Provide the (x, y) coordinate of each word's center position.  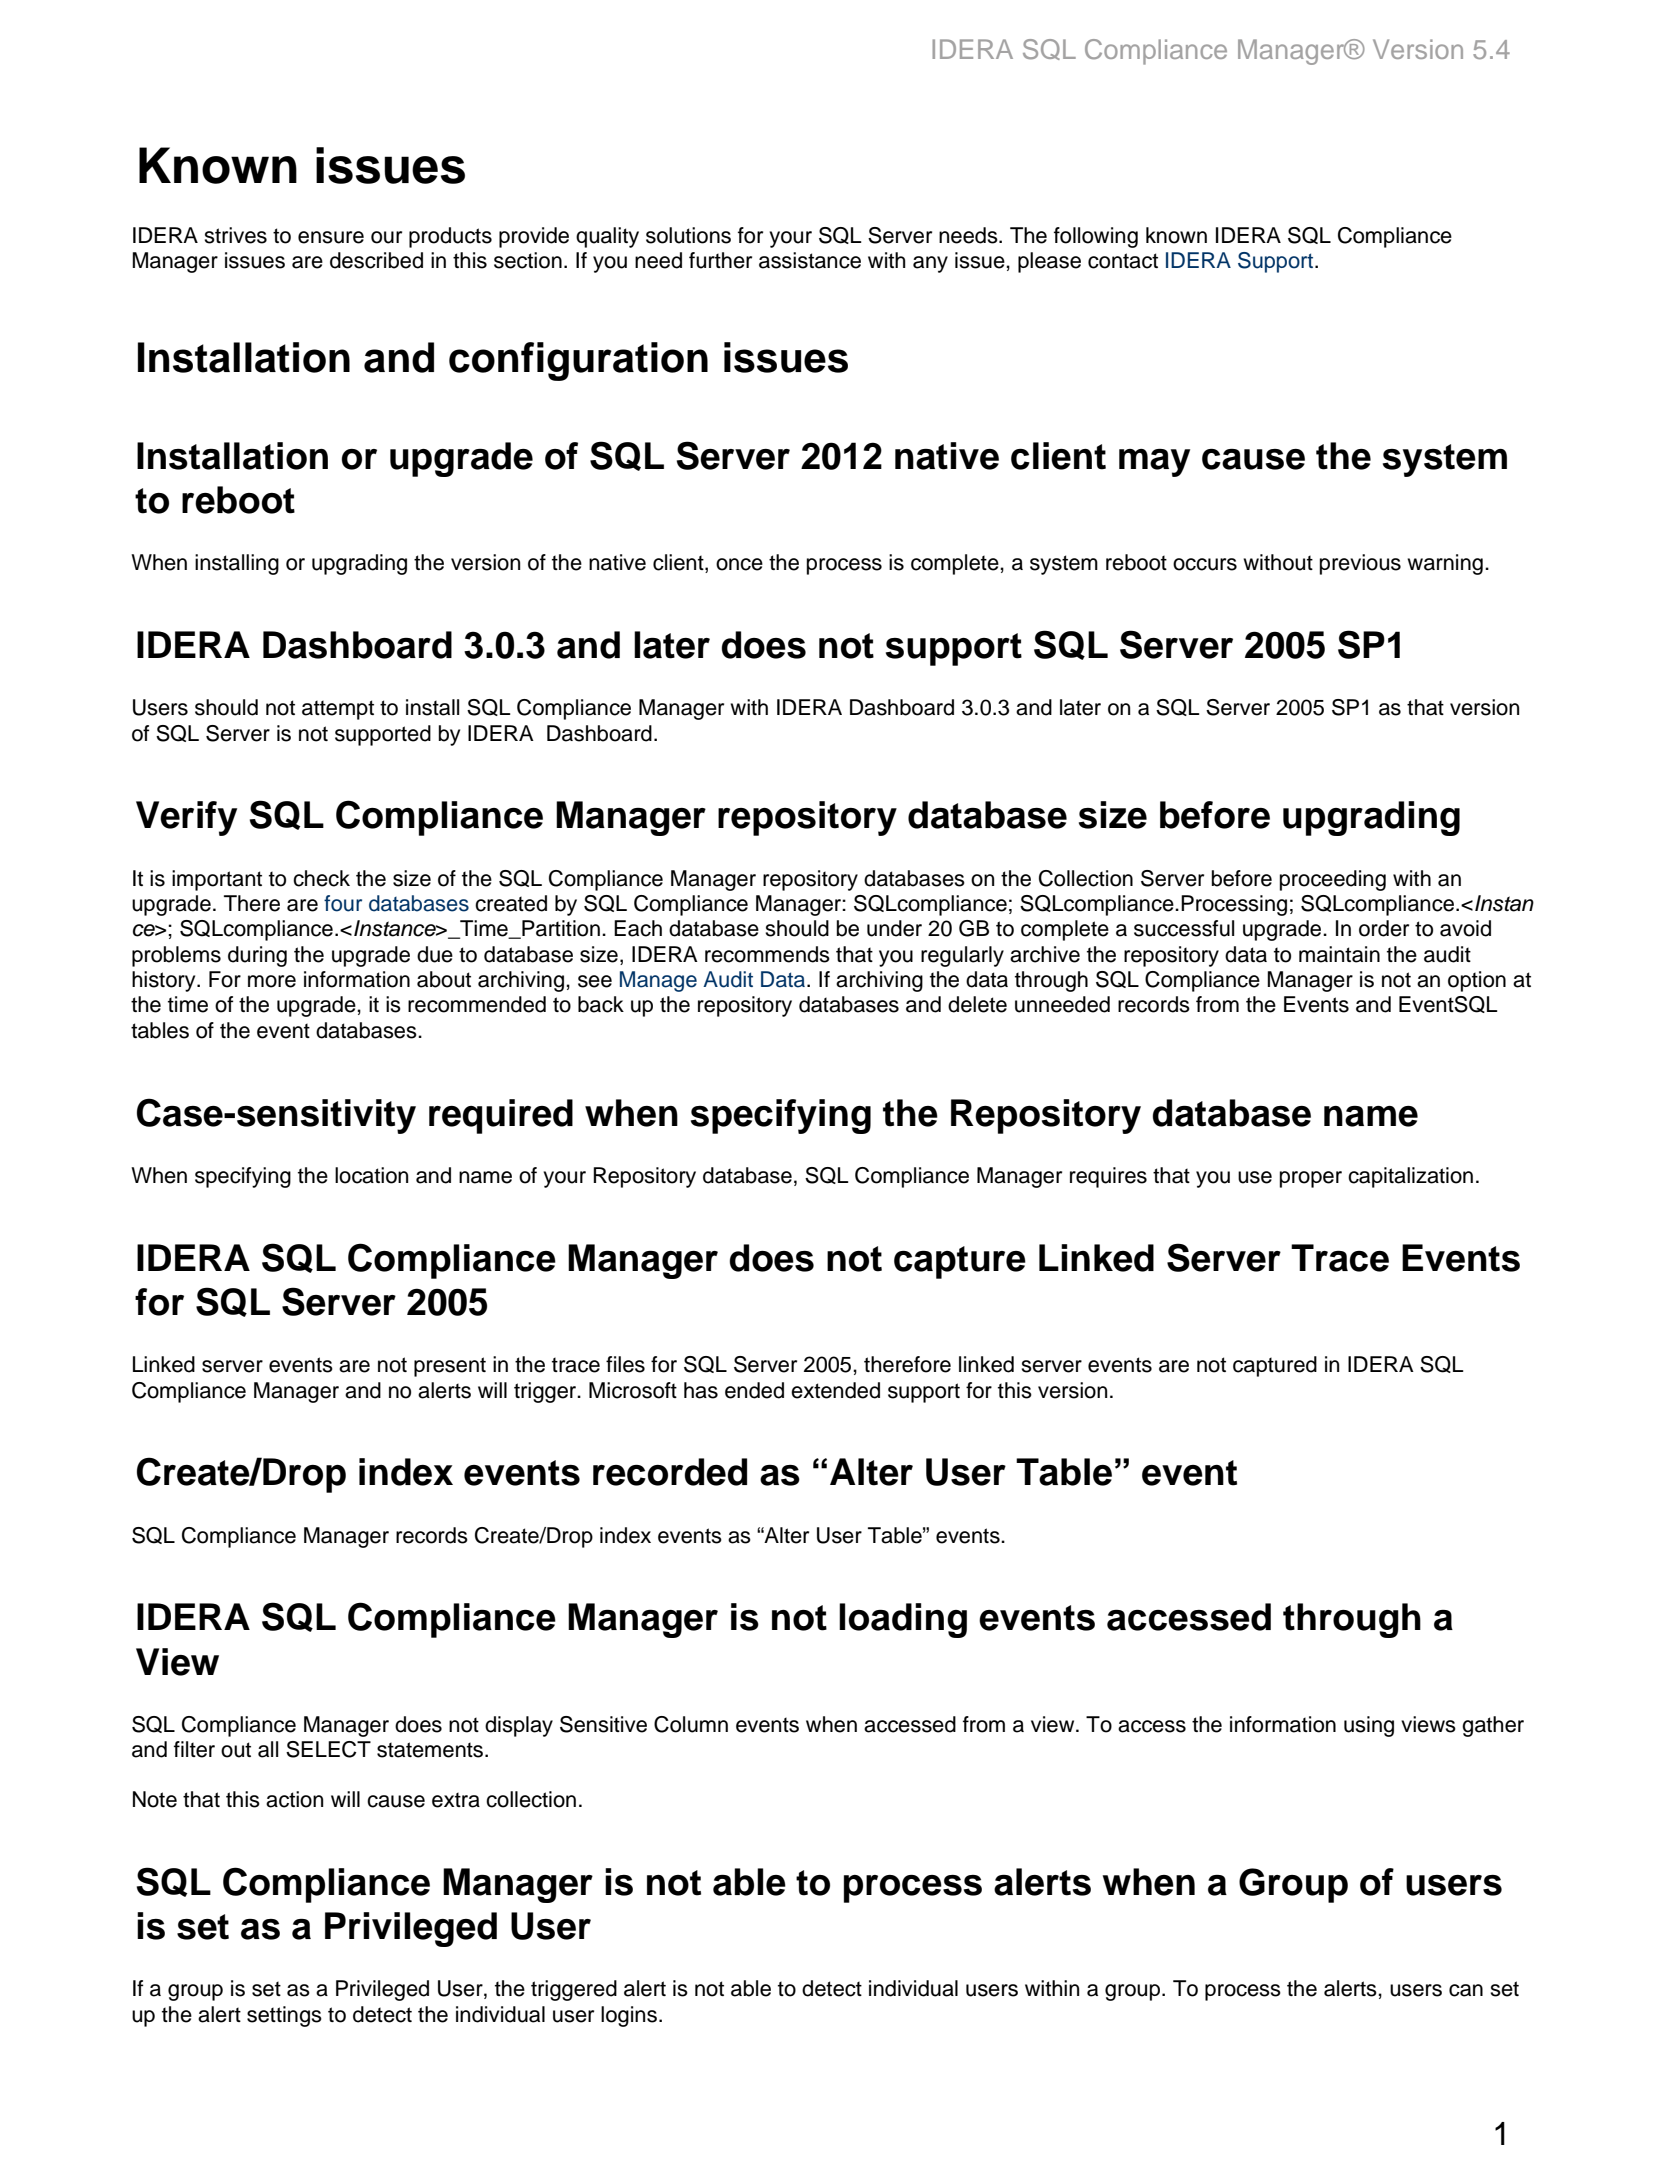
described (376, 260)
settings (284, 2016)
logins (629, 2016)
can (1466, 1990)
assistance (810, 260)
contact (1123, 261)
